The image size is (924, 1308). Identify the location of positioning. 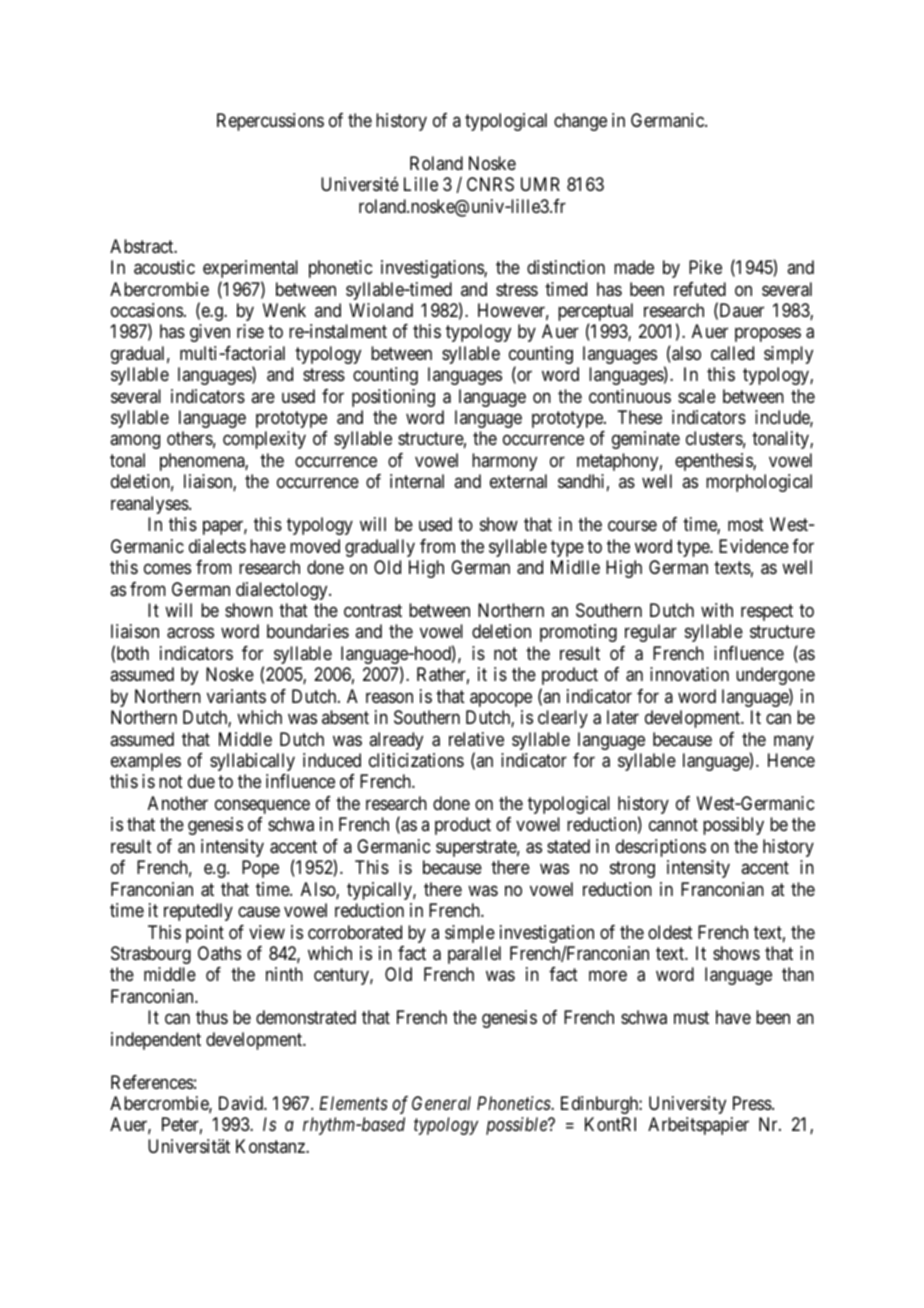
(393, 398).
